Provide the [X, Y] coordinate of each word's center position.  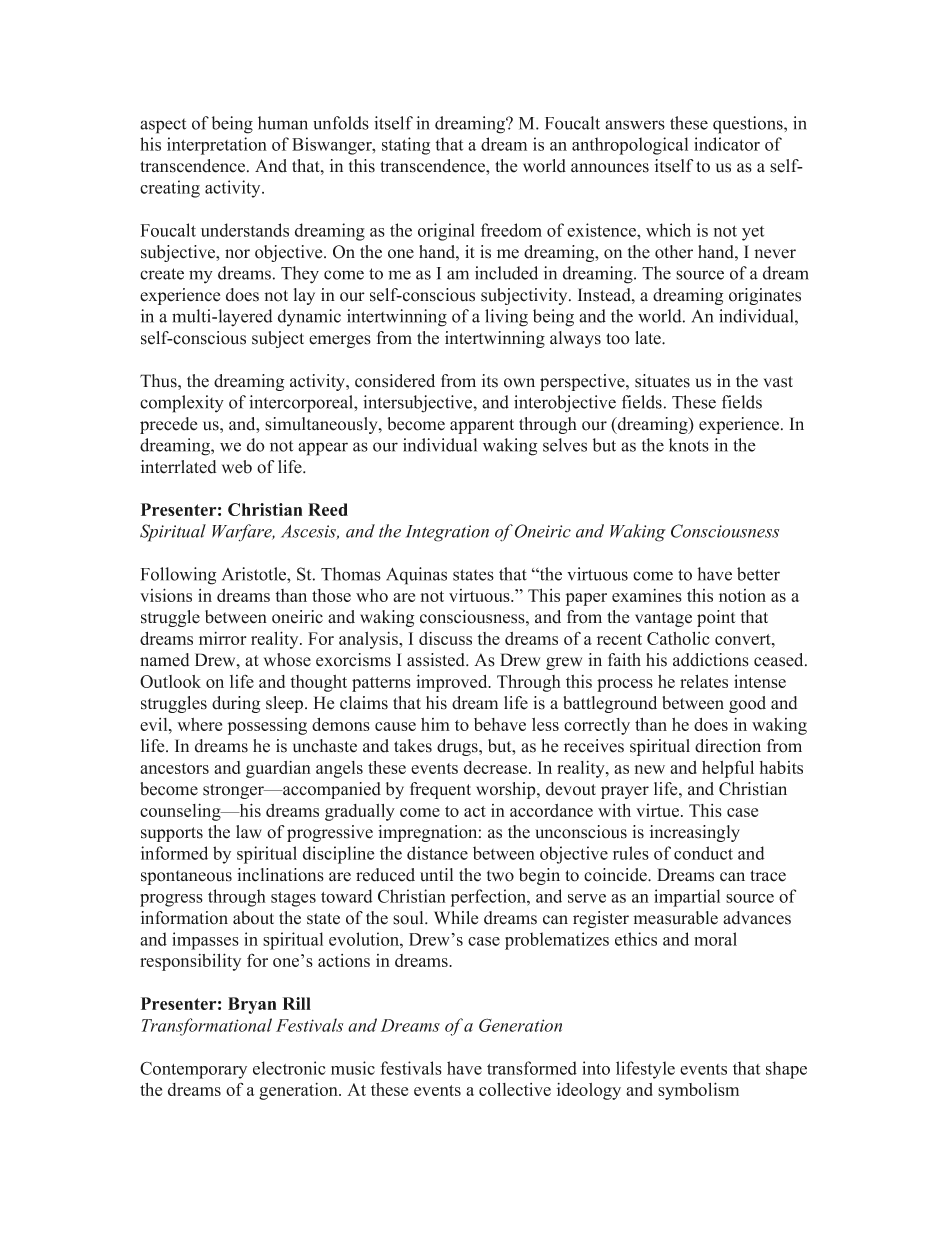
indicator [727, 144]
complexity [182, 404]
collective [515, 1089]
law [249, 831]
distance [437, 853]
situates [662, 381]
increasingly [695, 833]
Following [178, 576]
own [519, 383]
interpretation [217, 146]
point [716, 618]
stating [406, 146]
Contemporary [193, 1070]
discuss [445, 638]
